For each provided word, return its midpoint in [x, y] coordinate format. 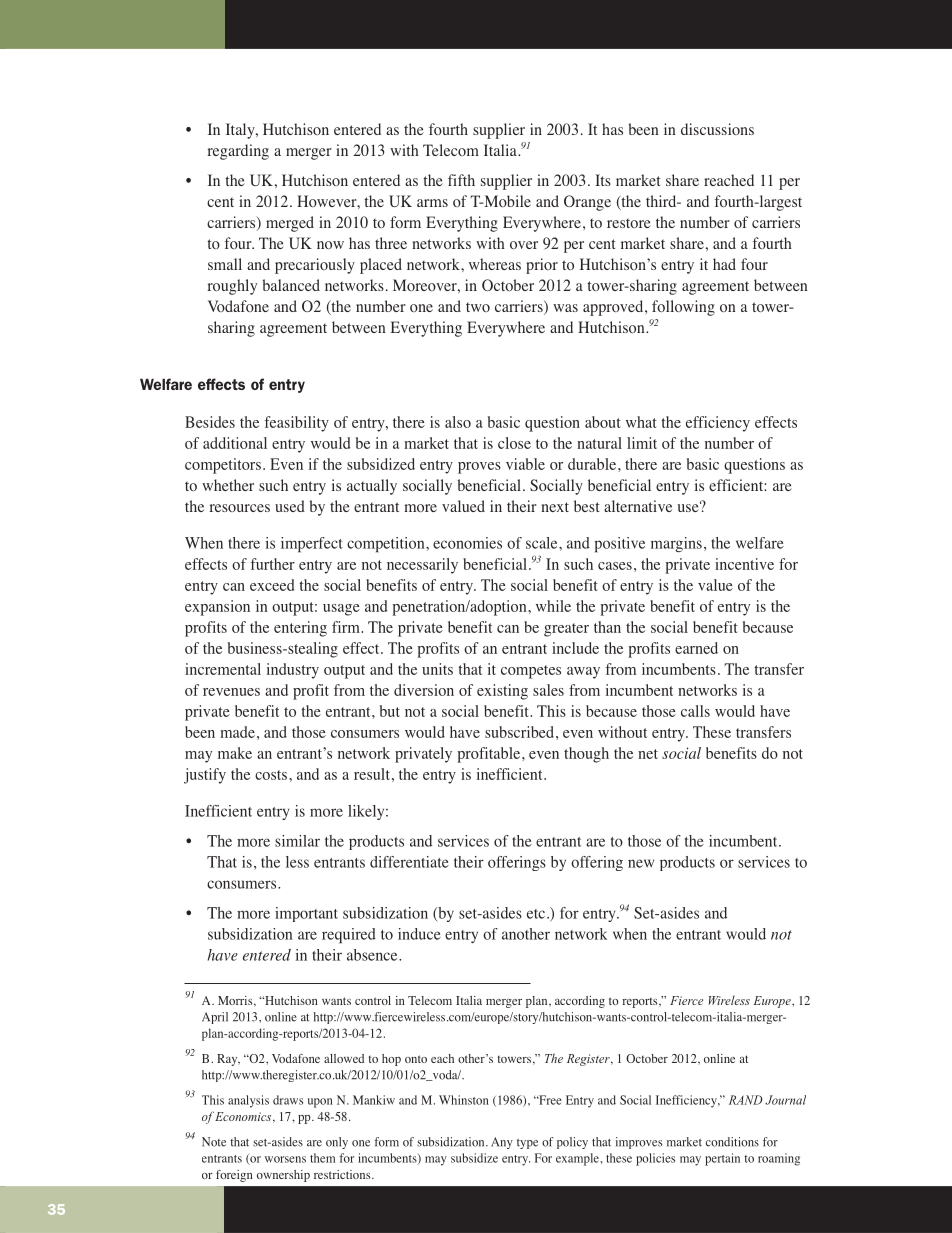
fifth [461, 180]
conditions [732, 1142]
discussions [717, 129]
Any [502, 1143]
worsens [285, 1159]
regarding [238, 152]
